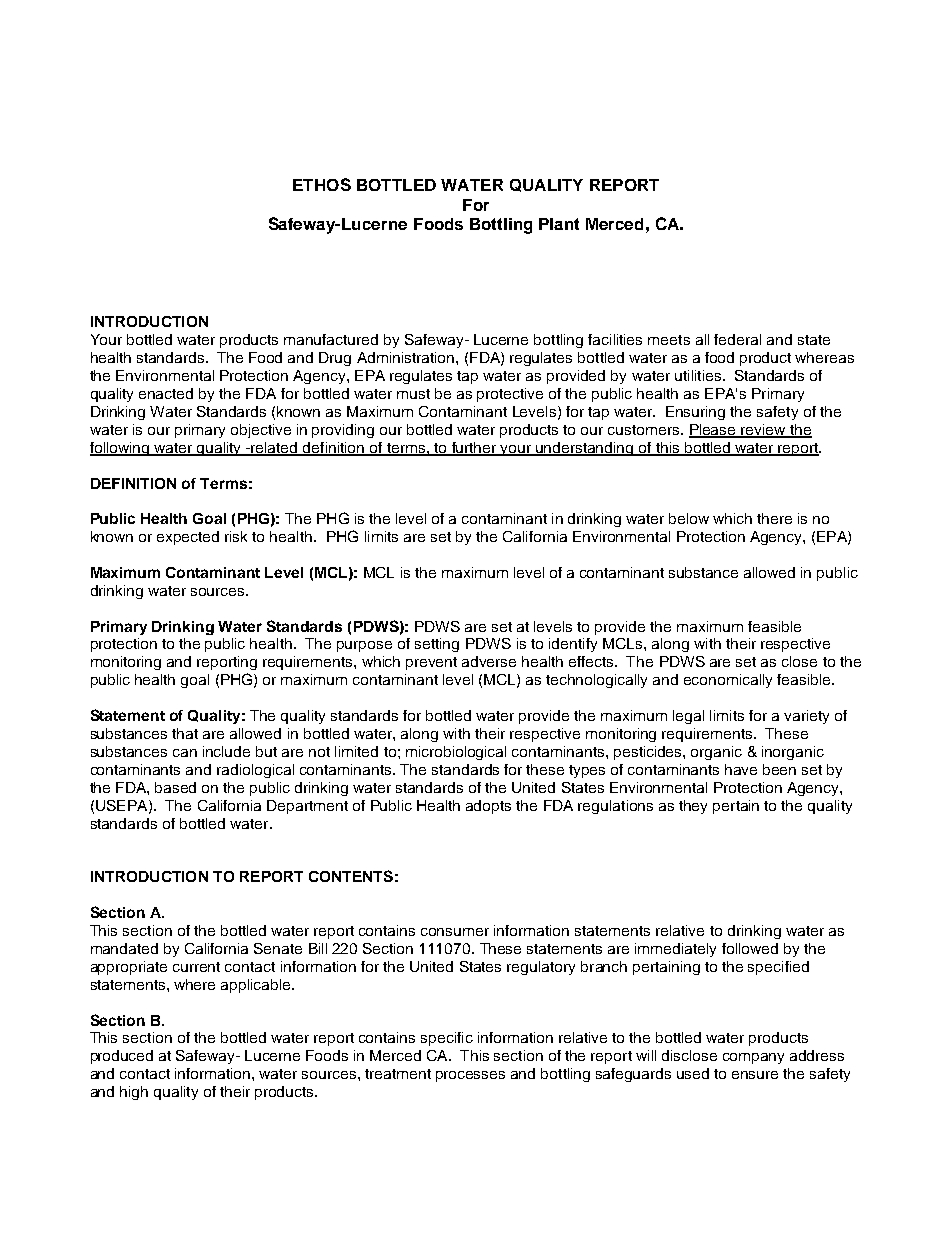  What do you see at coordinates (175, 787) in the page?
I see `based` at bounding box center [175, 787].
